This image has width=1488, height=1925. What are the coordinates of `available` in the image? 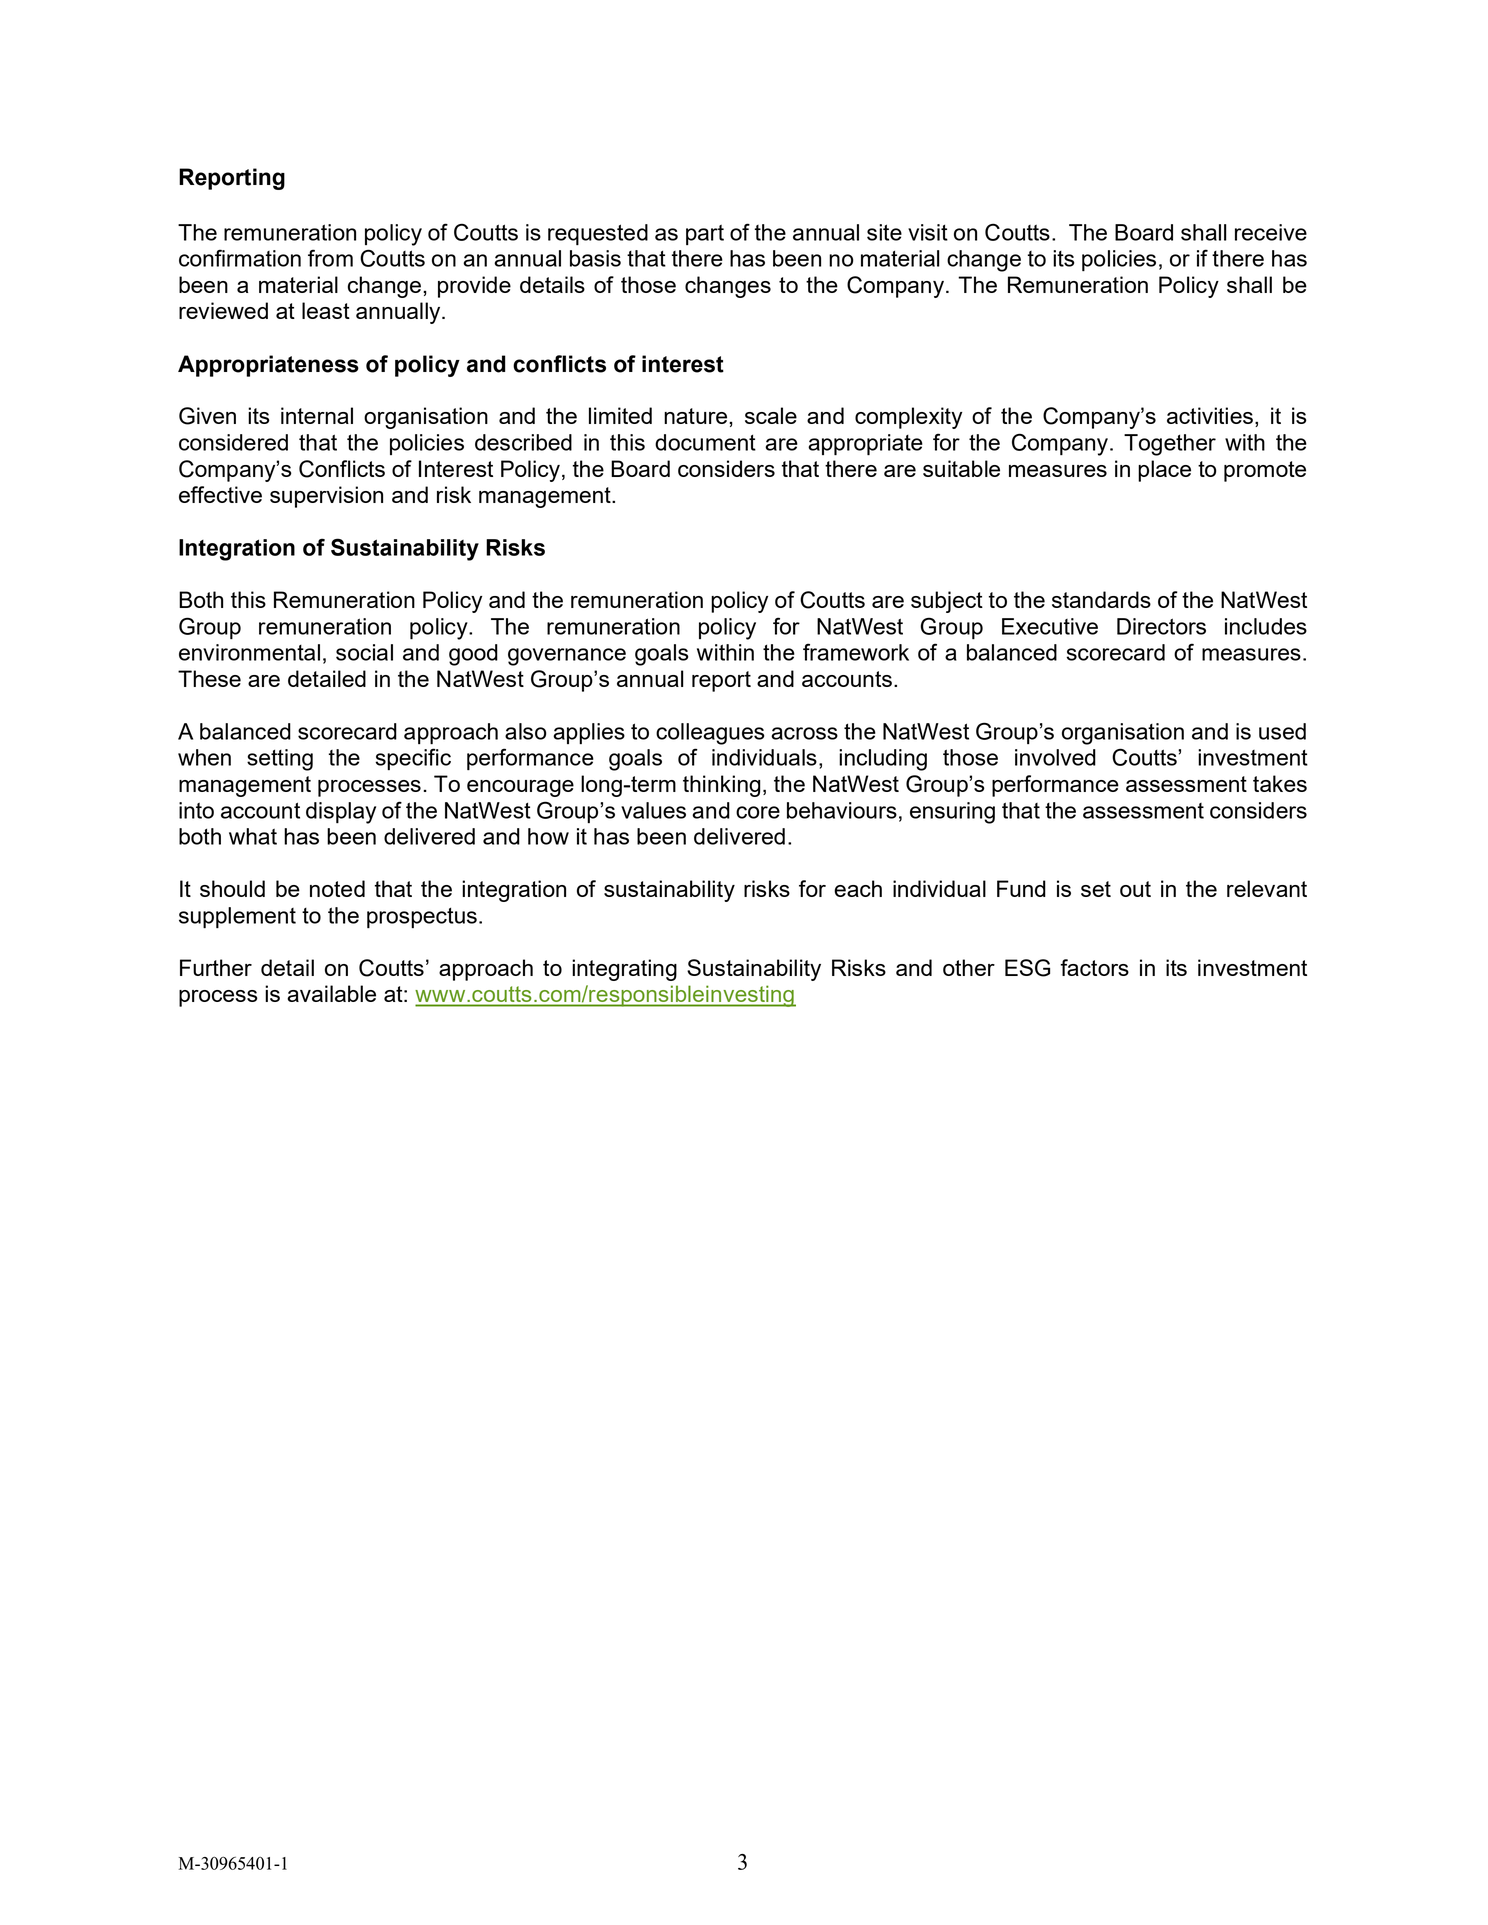 It's located at (331, 993).
